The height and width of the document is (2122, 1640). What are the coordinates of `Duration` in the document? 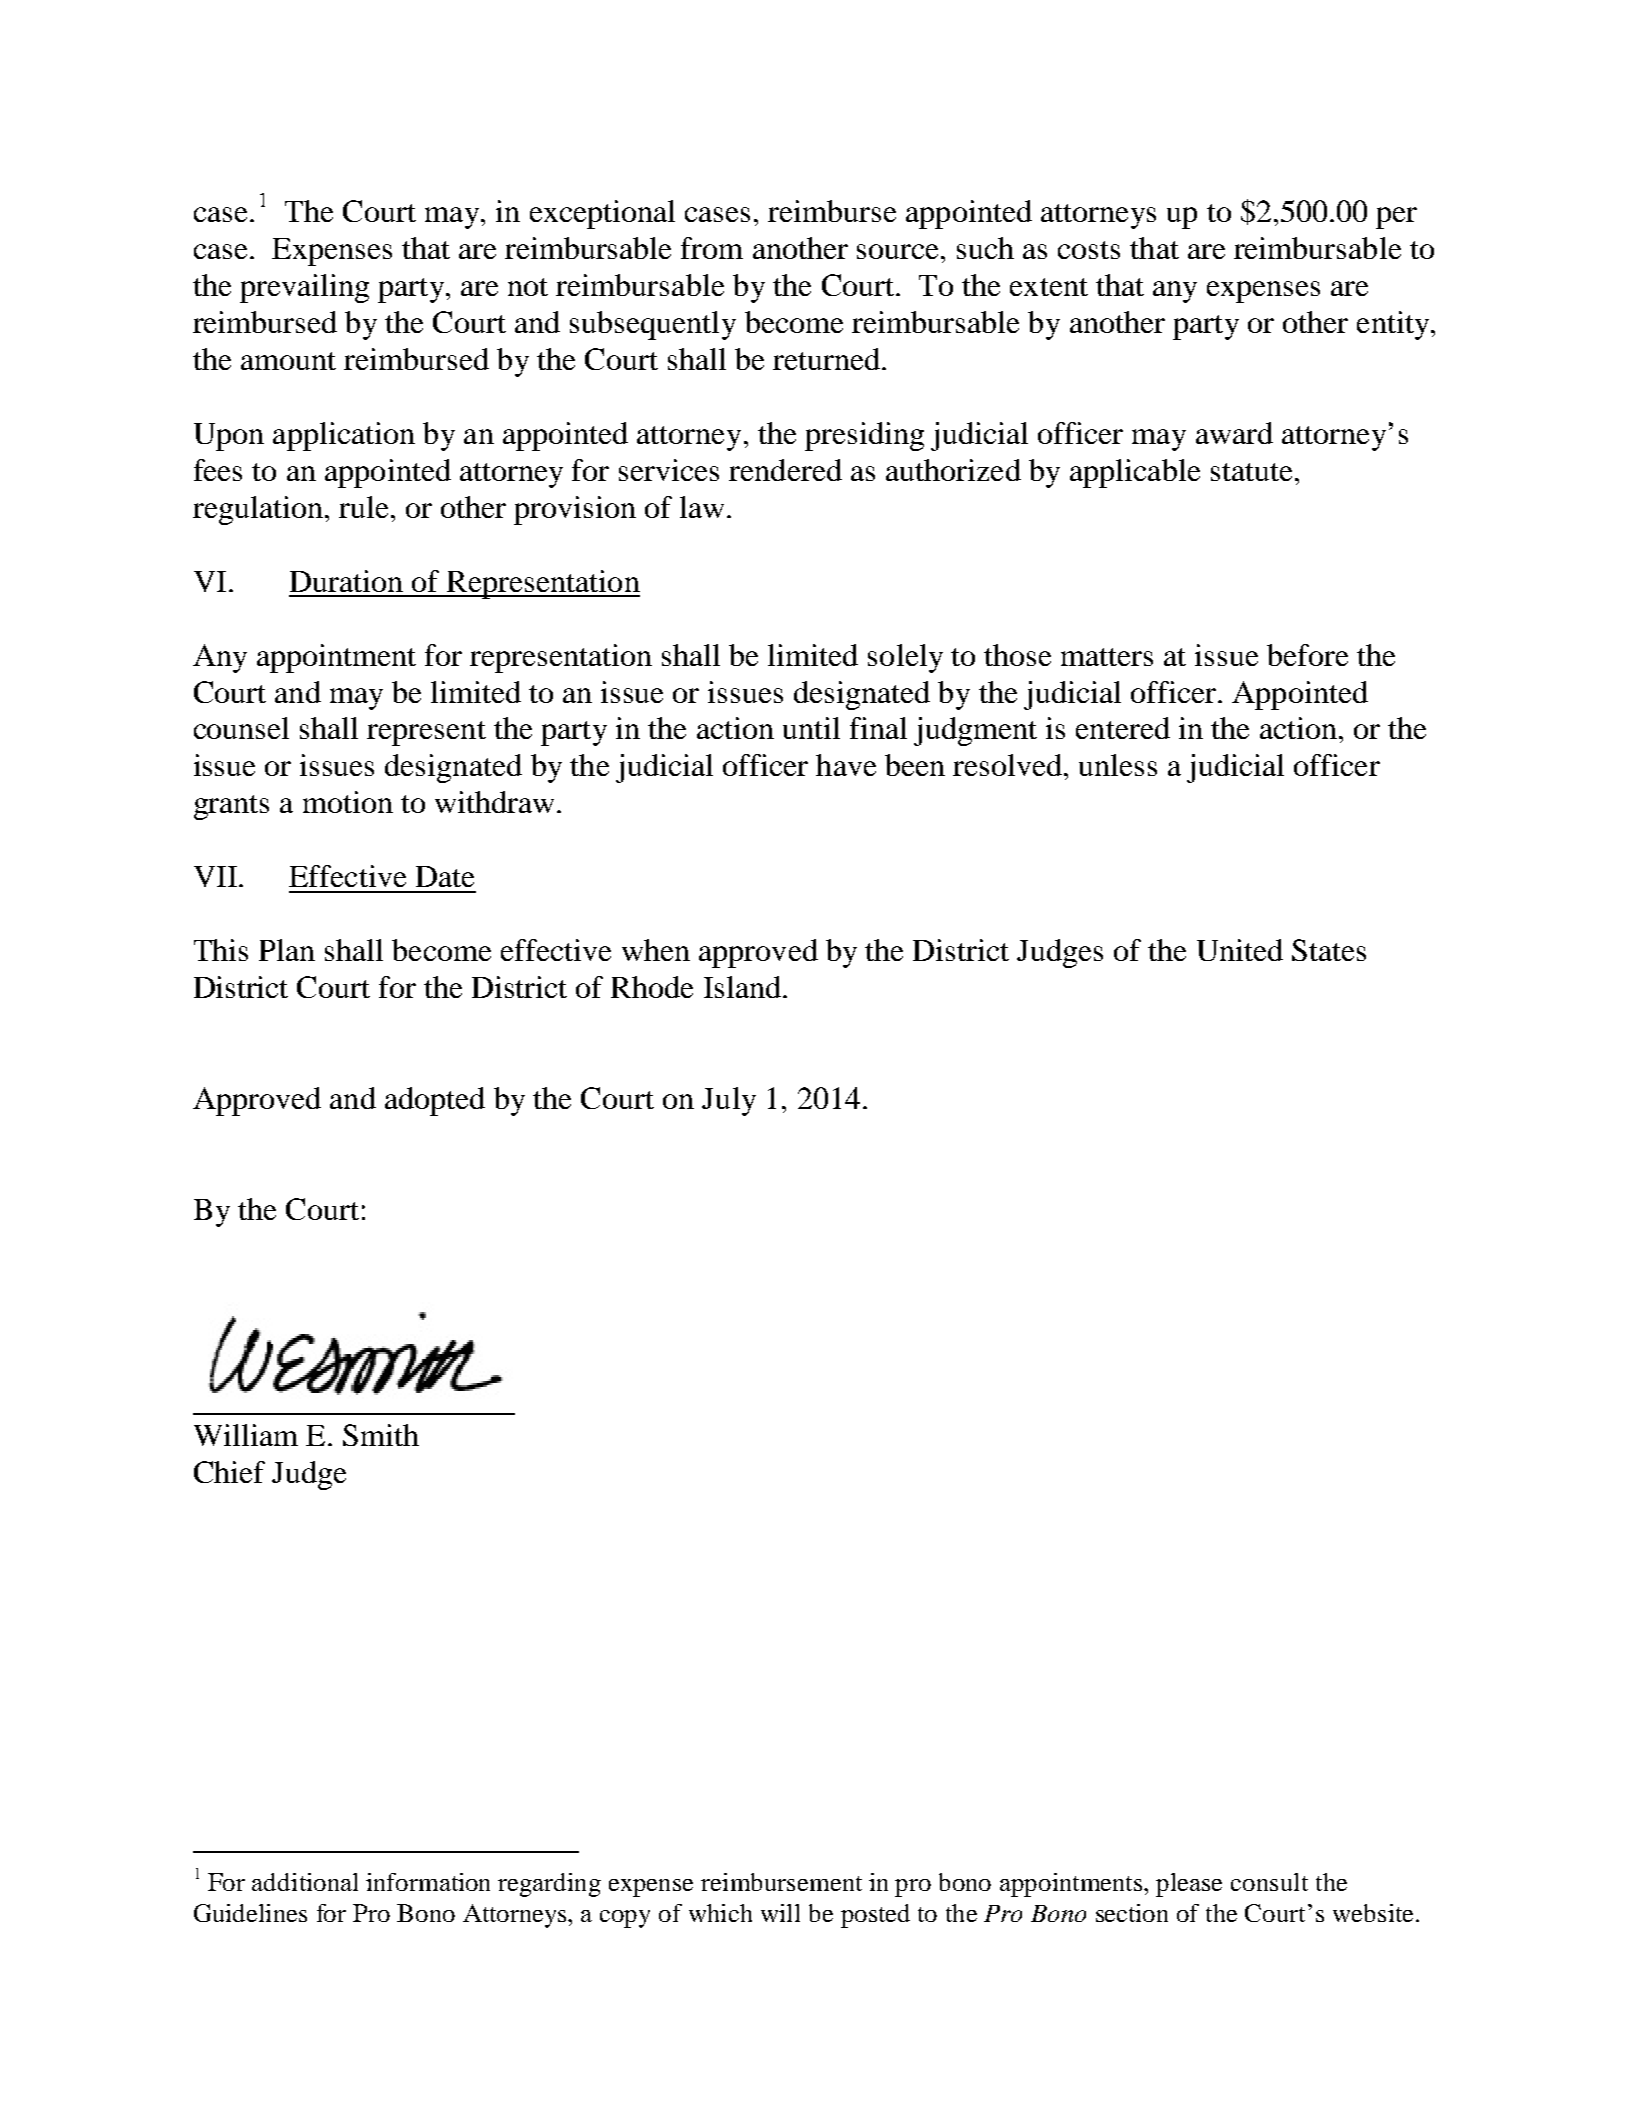 It's located at (346, 581).
